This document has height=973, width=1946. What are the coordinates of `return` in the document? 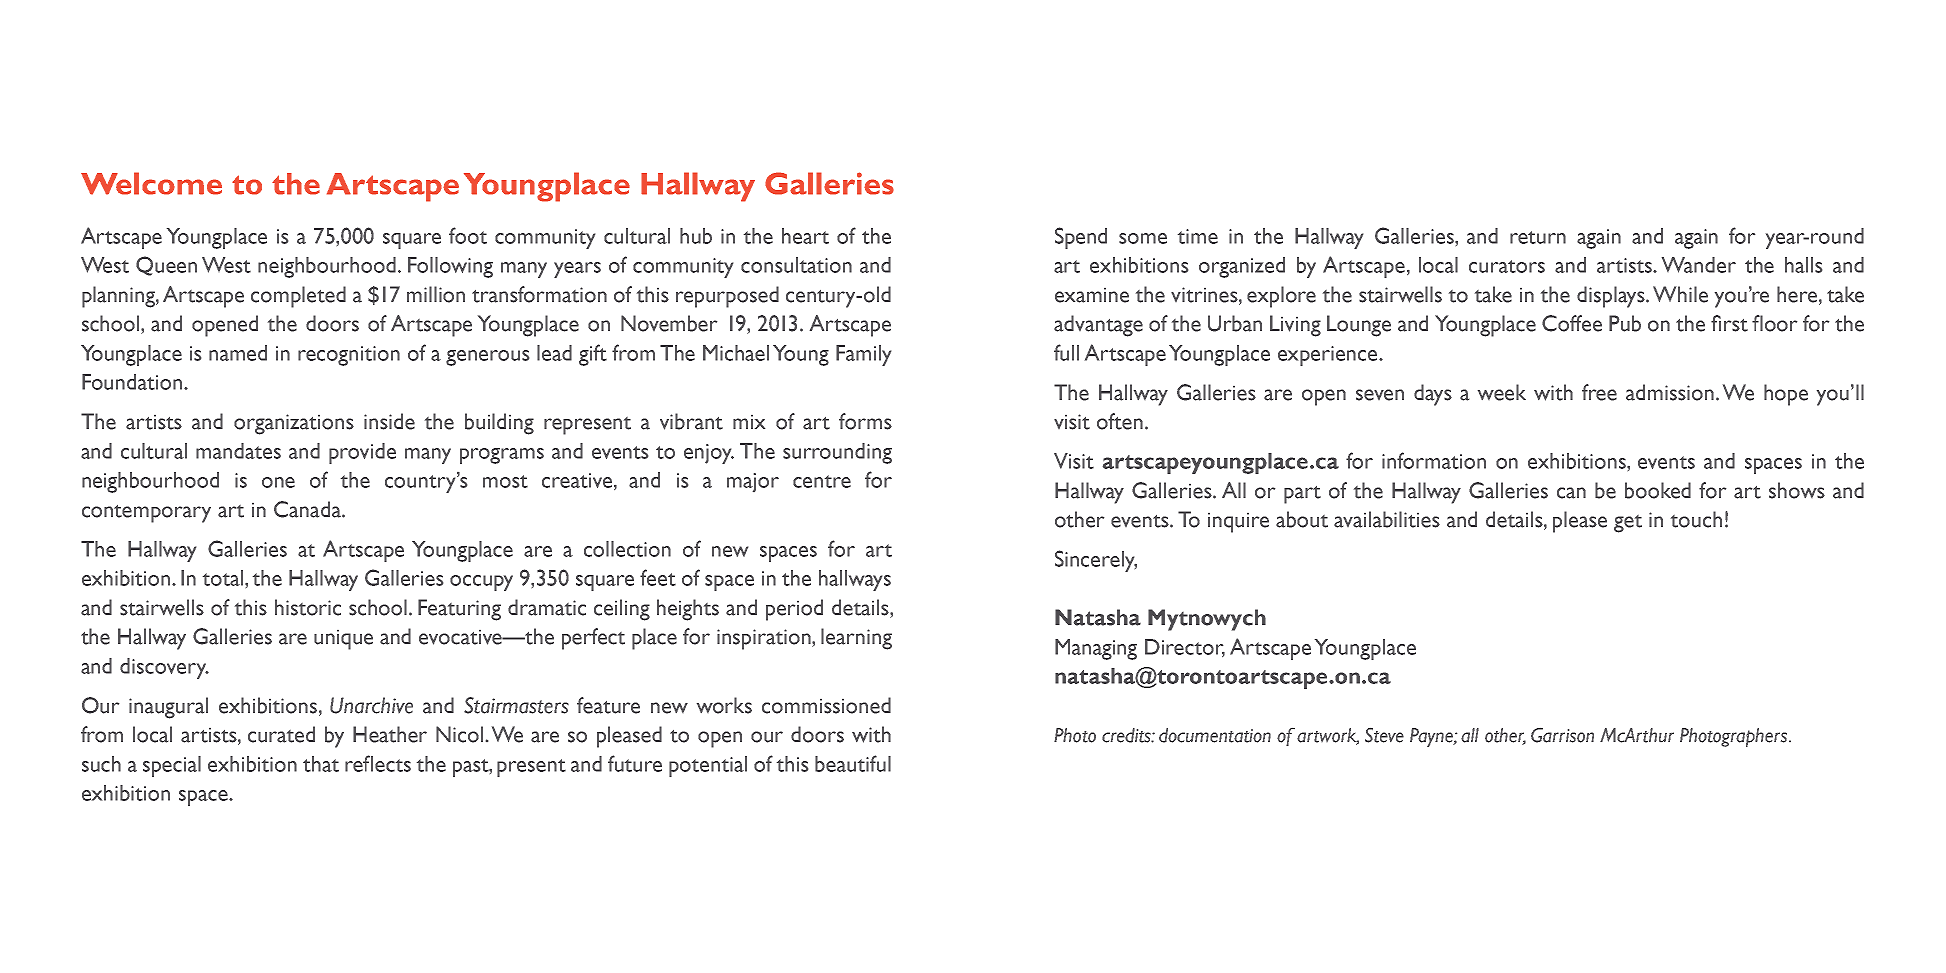 It's located at (1538, 237).
